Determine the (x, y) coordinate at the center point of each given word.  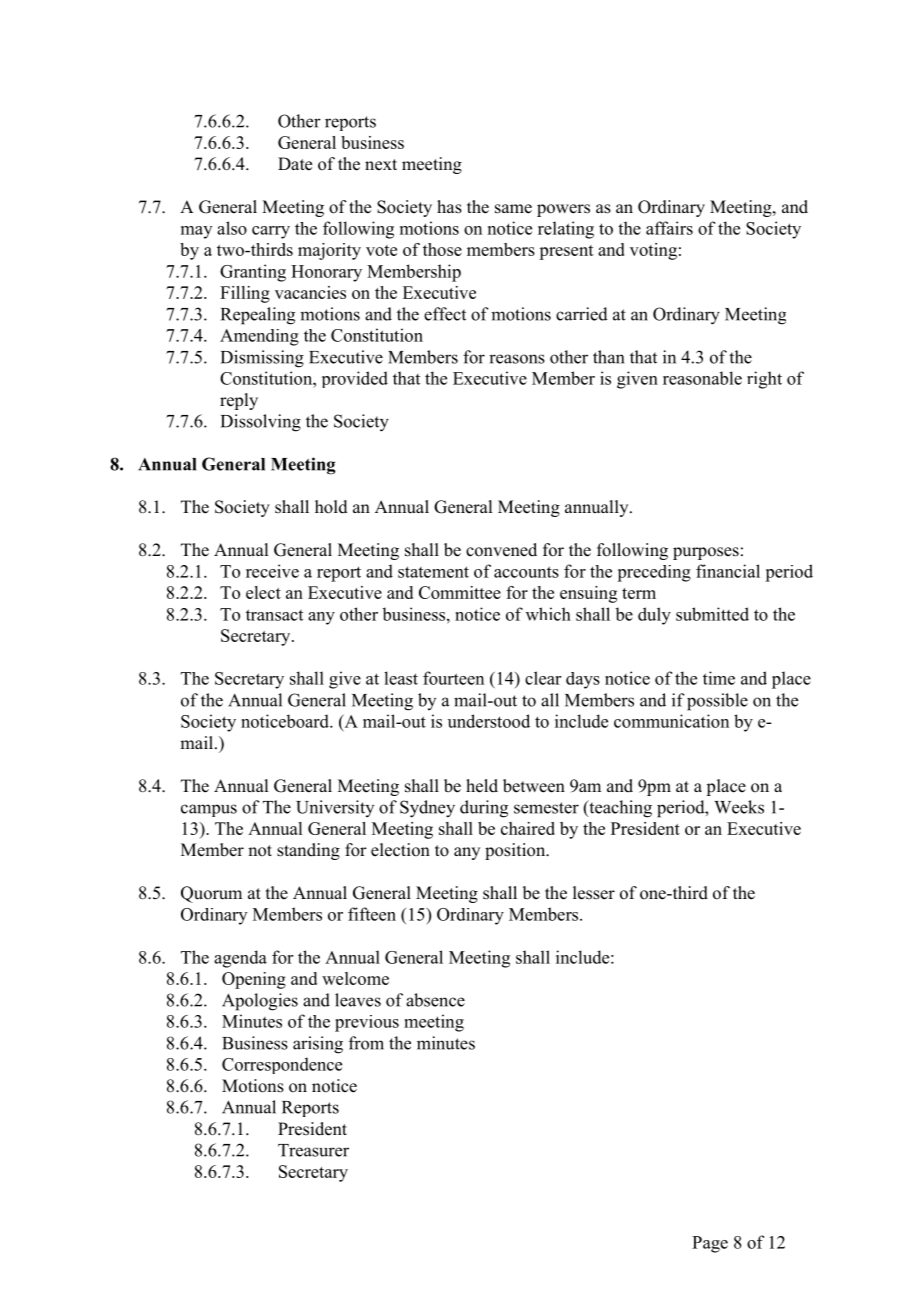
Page (710, 1244)
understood (489, 721)
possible (717, 702)
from (366, 1043)
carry (271, 232)
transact (274, 615)
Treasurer (313, 1150)
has (449, 207)
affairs (669, 228)
